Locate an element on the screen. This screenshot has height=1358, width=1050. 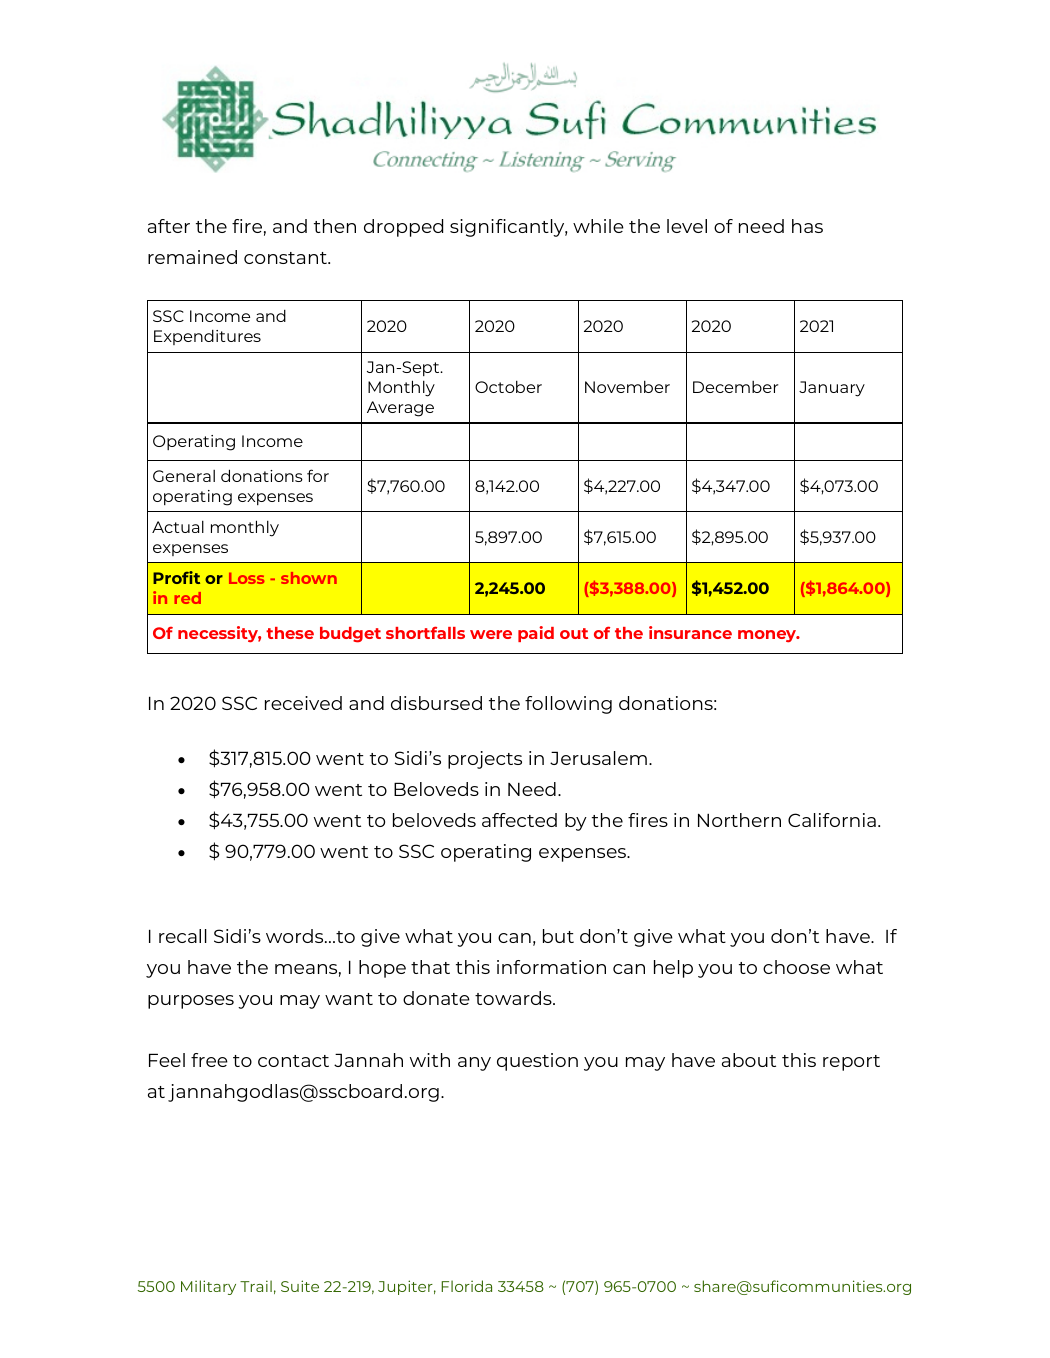
recall is located at coordinates (183, 936).
